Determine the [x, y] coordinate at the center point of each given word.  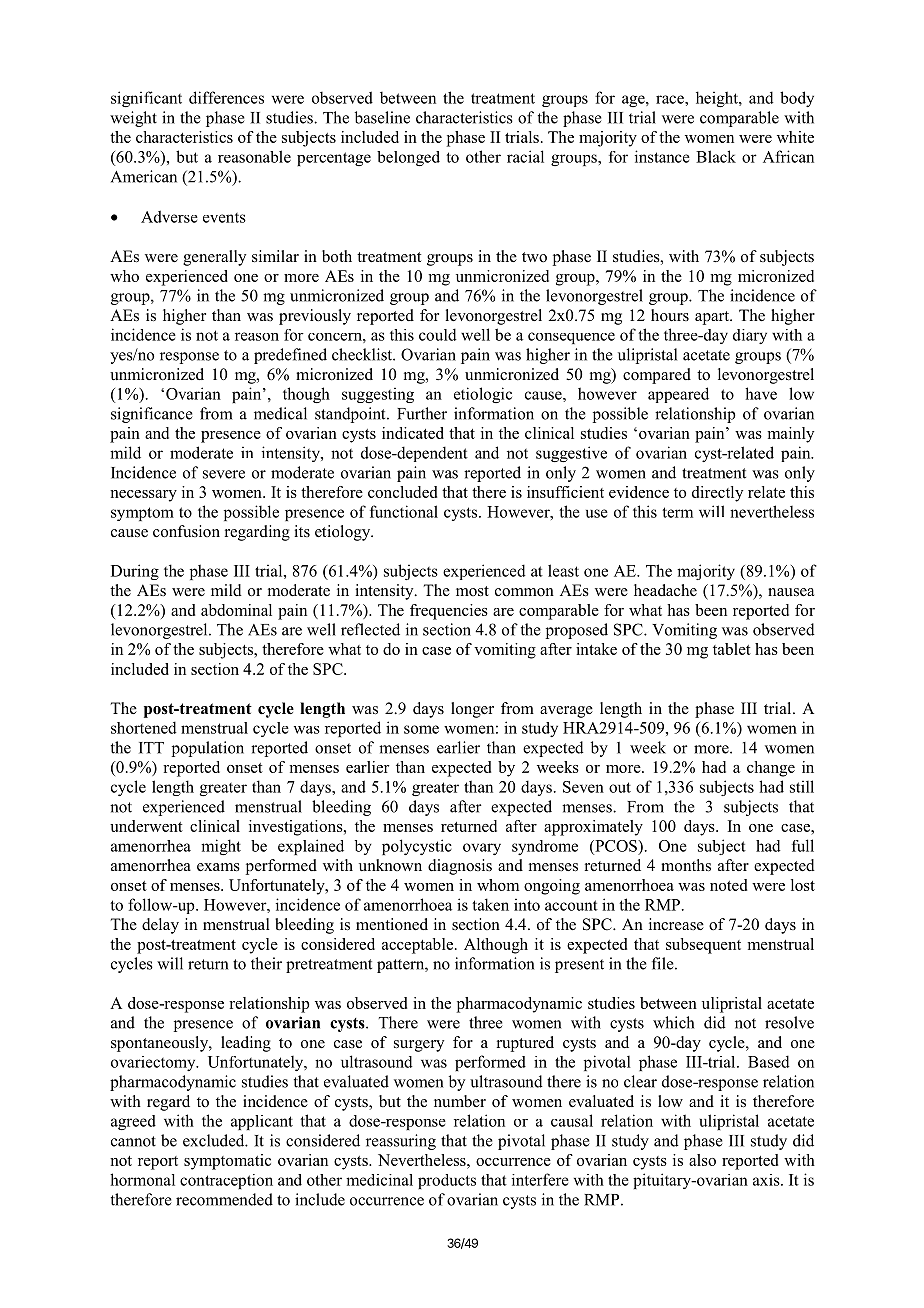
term [677, 512]
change [771, 769]
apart [713, 318]
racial [525, 156]
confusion [186, 531]
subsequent [703, 946]
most [472, 591]
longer [472, 710]
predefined [290, 356]
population [208, 749]
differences [226, 97]
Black [716, 156]
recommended [224, 1199]
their [266, 963]
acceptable [417, 946]
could [438, 334]
